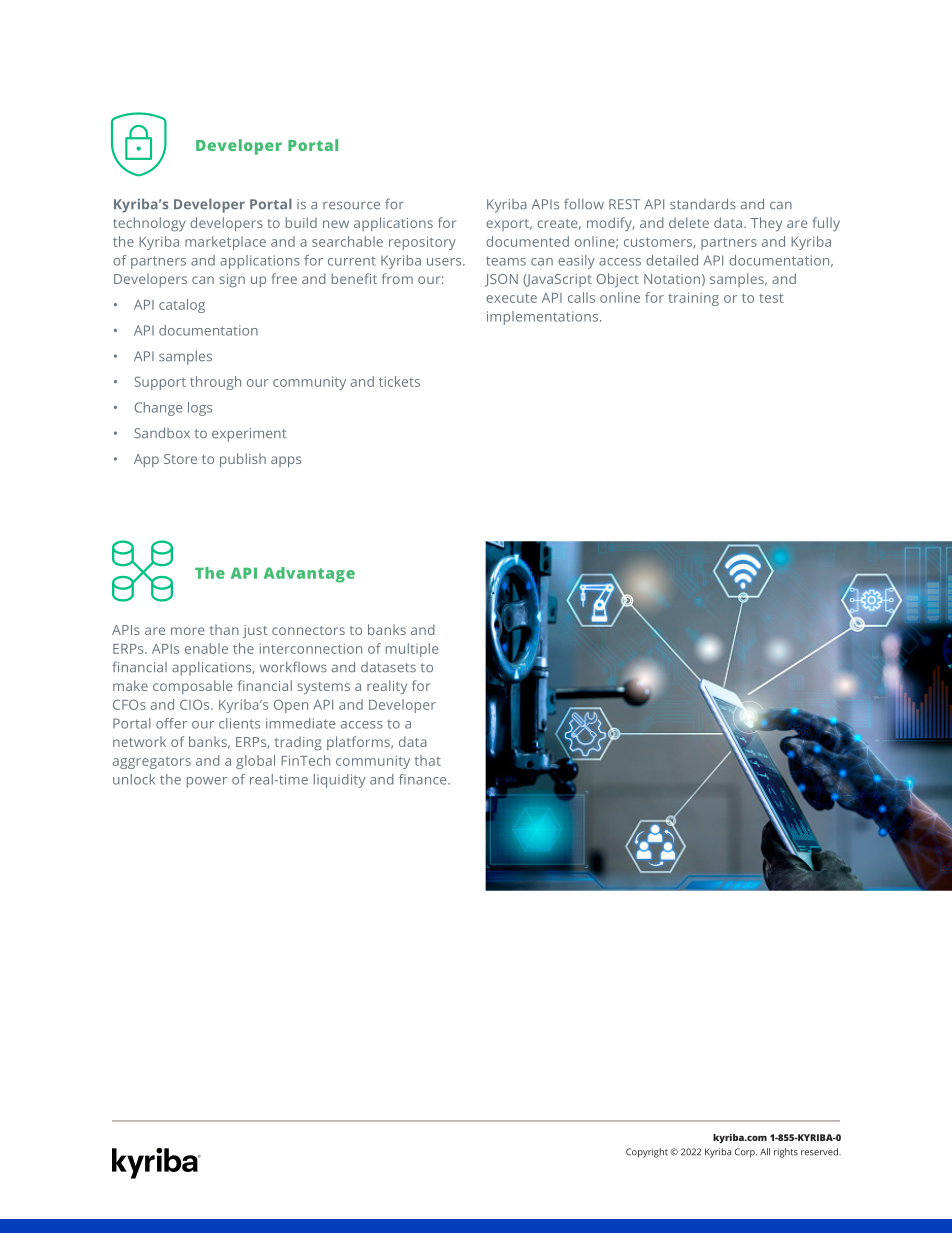  Describe the element at coordinates (746, 1153) in the page. I see `Corp` at that location.
